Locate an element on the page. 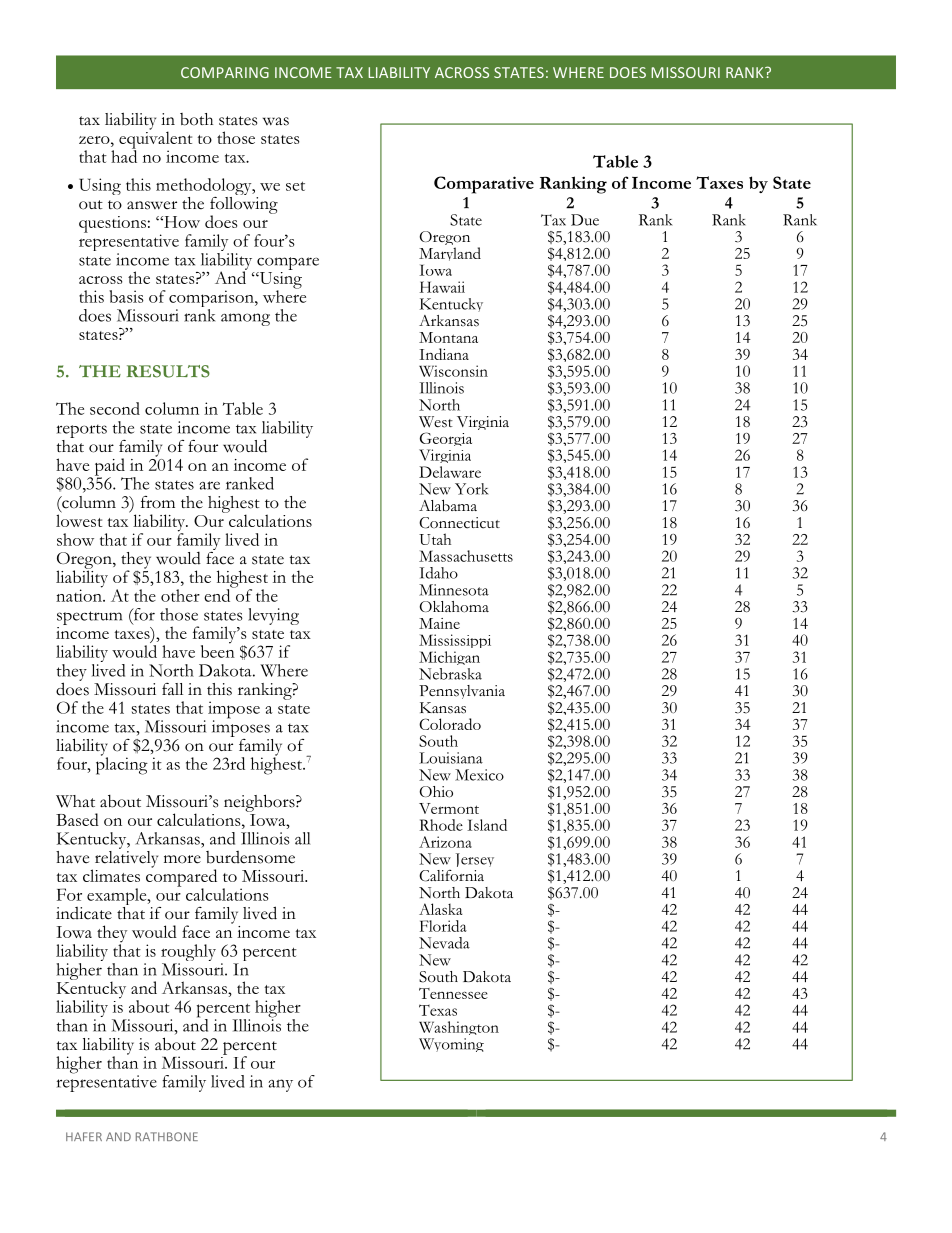 The width and height of the page is (952, 1233). relatively is located at coordinates (125, 859).
